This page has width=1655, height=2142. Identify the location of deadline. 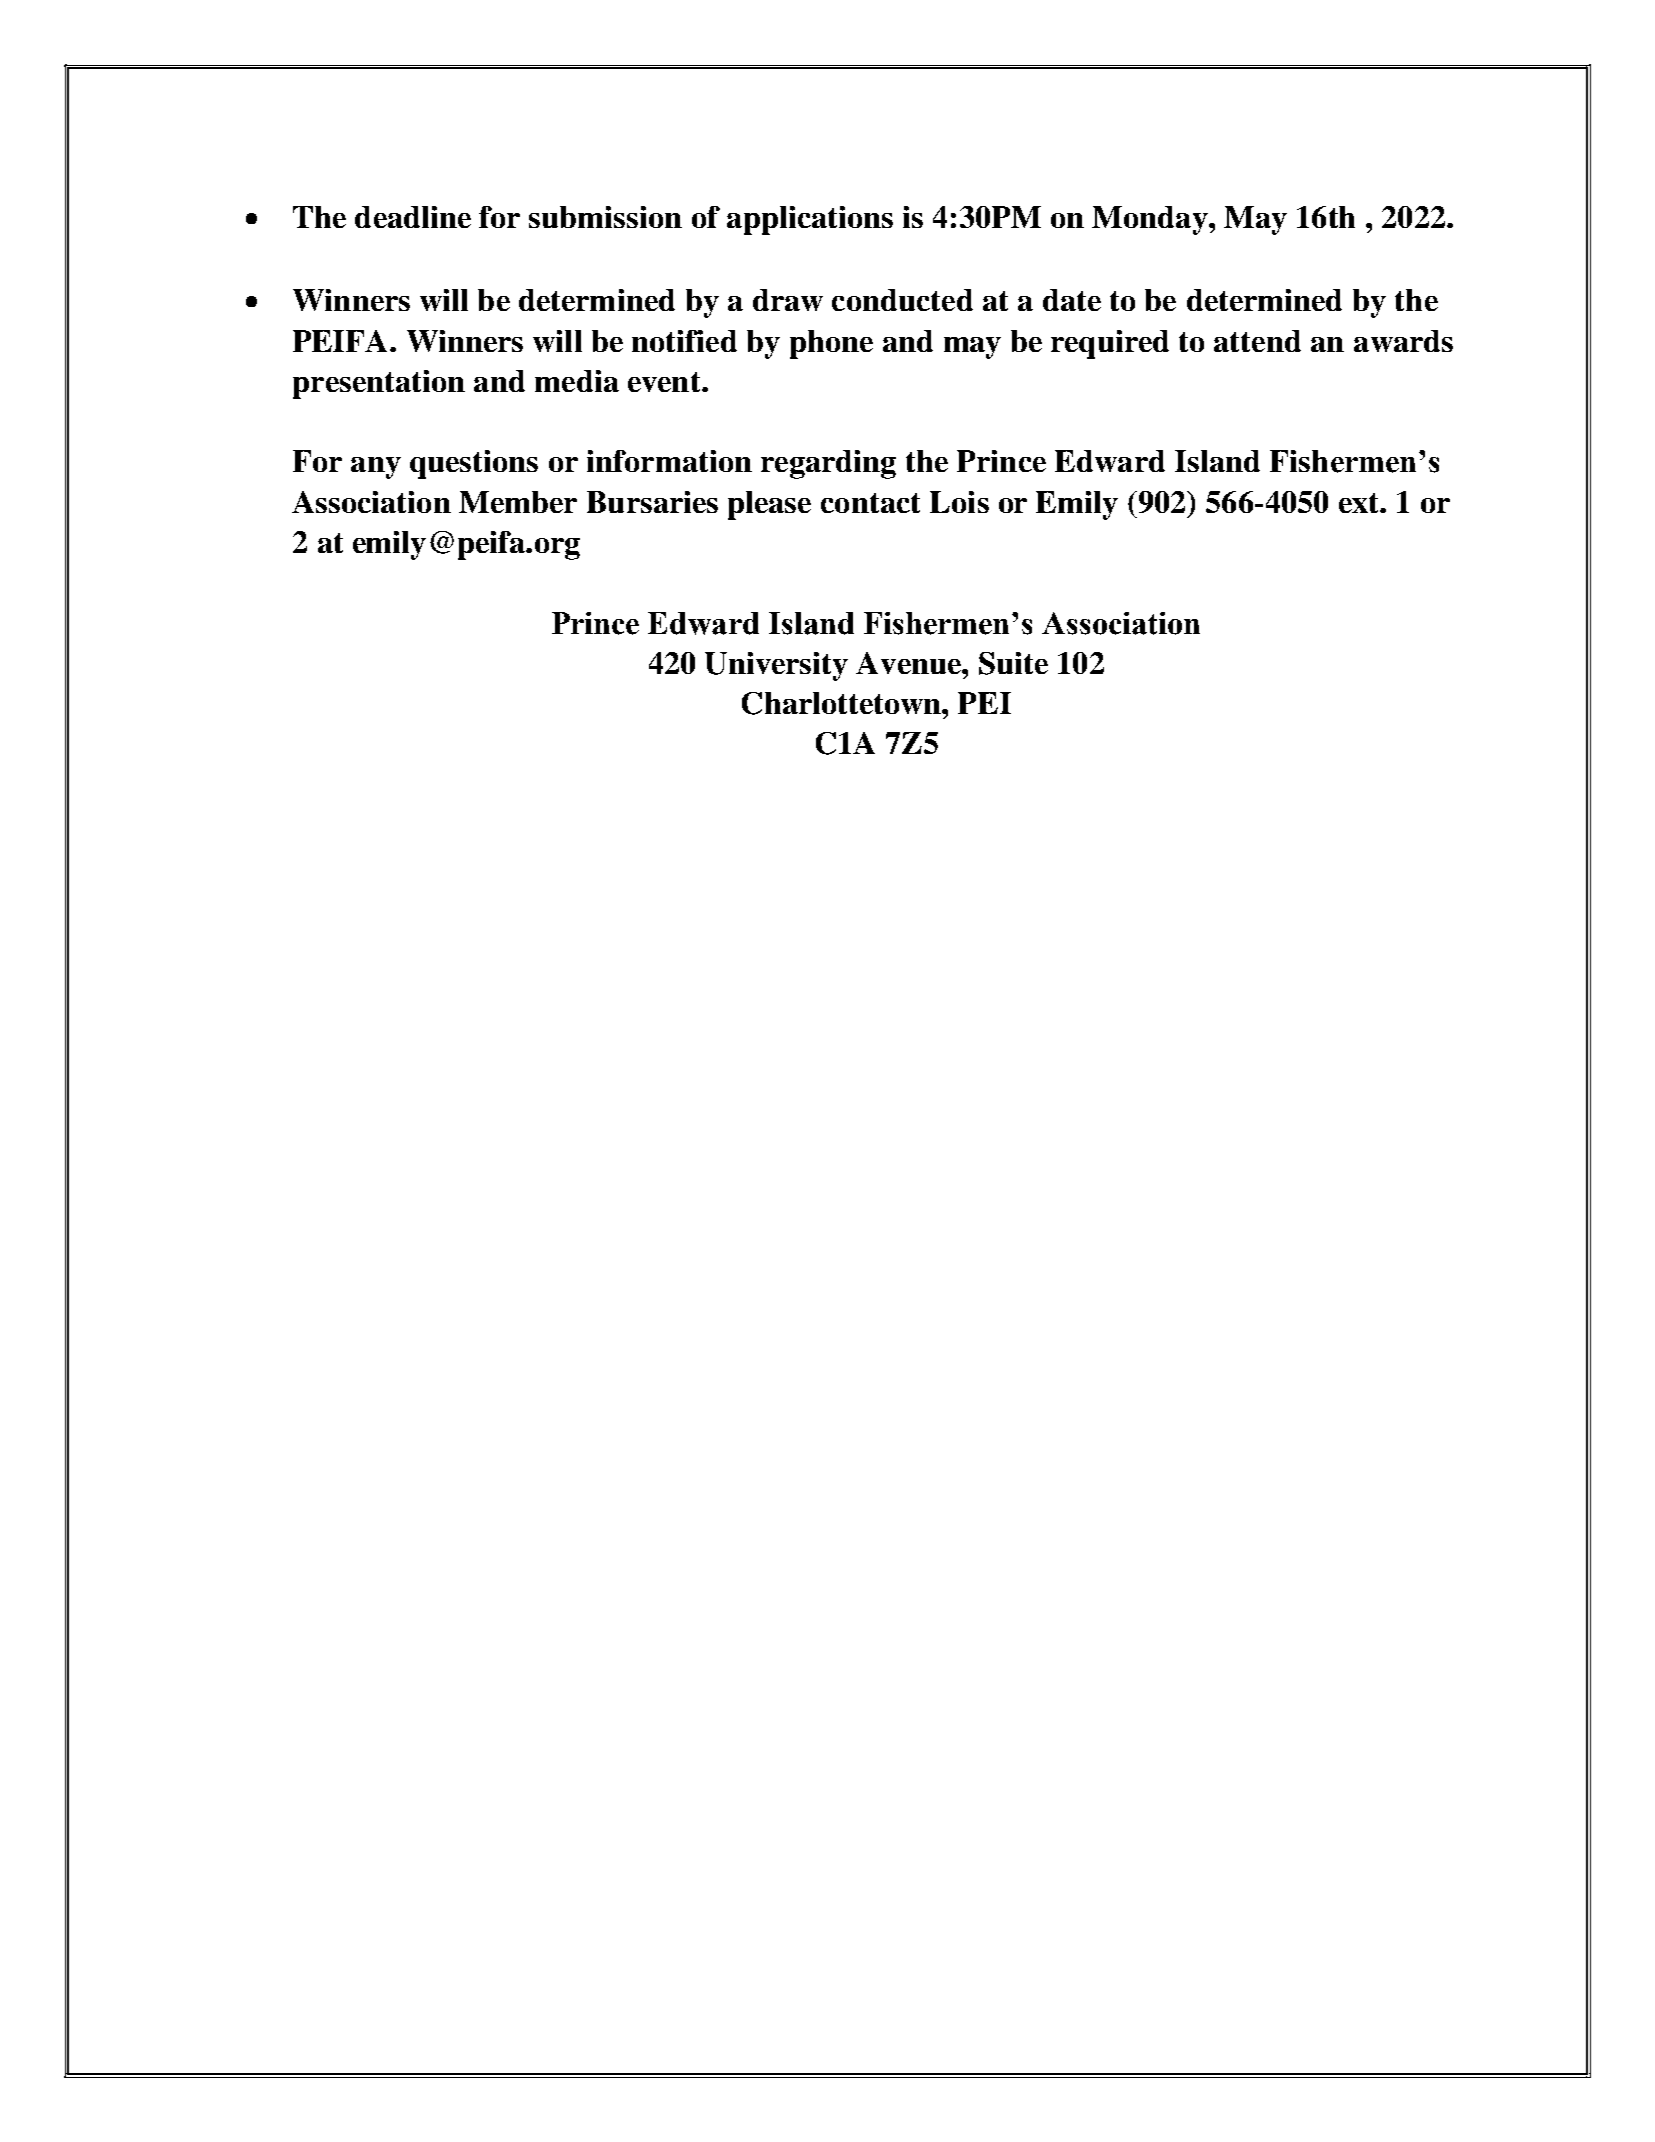
(413, 217).
